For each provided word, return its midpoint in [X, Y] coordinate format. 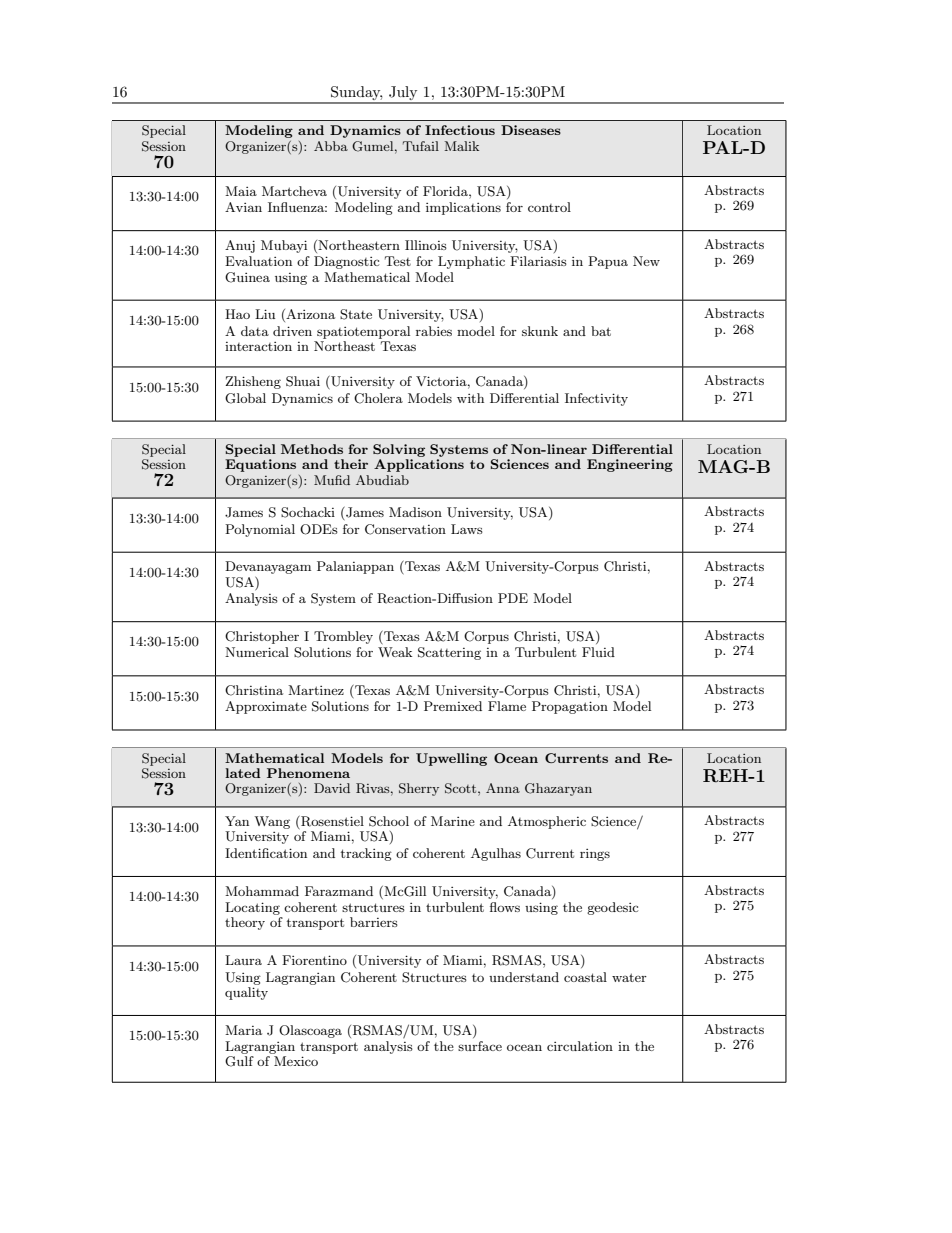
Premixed [453, 706]
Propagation [570, 707]
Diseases [531, 130]
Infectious [460, 130]
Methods [312, 449]
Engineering [630, 465]
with [470, 398]
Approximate [266, 707]
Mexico [296, 1061]
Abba [331, 146]
